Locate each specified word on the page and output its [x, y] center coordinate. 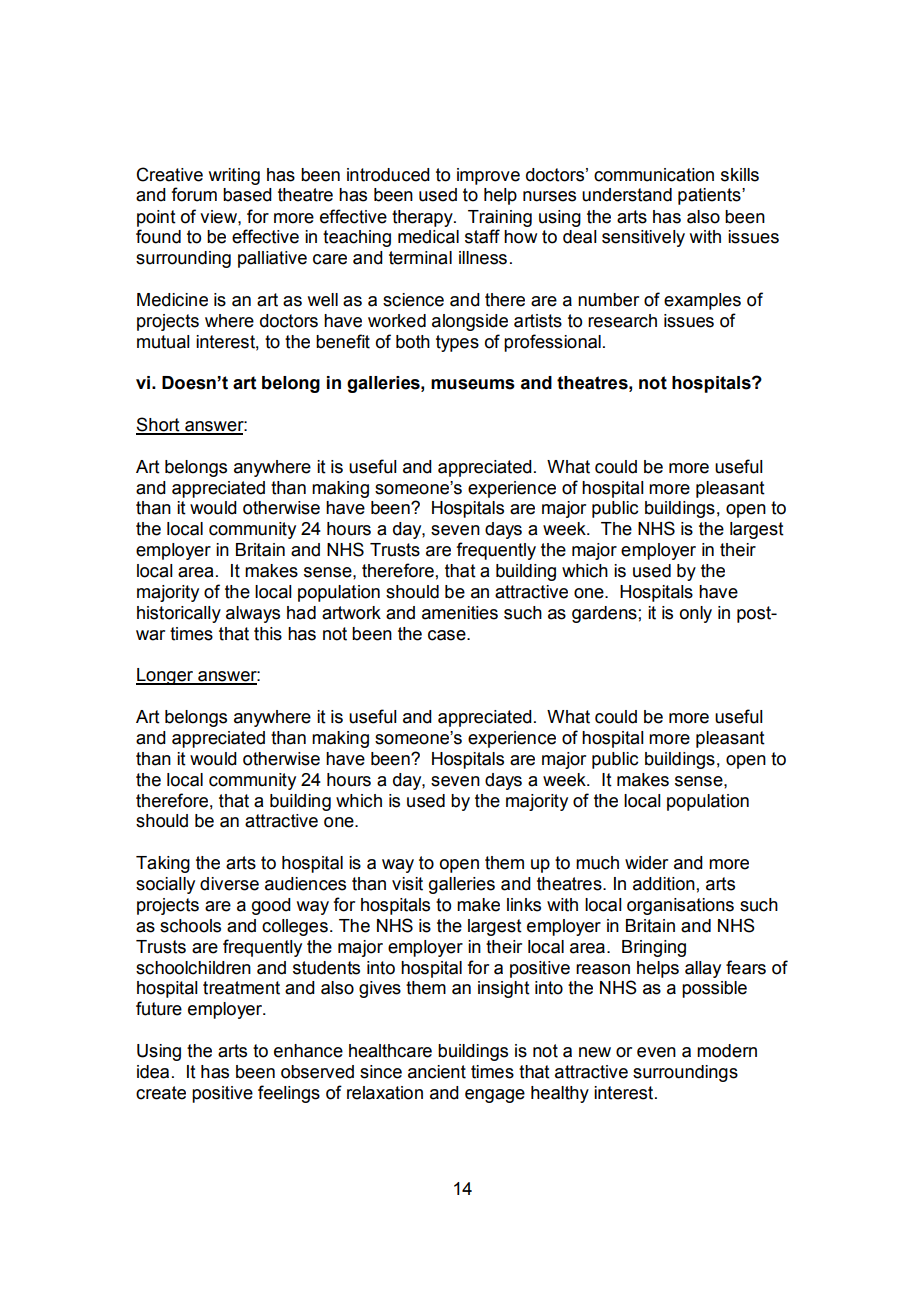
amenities [460, 613]
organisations [680, 906]
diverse [229, 884]
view [219, 217]
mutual [163, 342]
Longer [166, 676]
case [448, 635]
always [253, 614]
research [622, 321]
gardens [604, 614]
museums [473, 384]
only [696, 614]
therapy [423, 218]
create [161, 1093]
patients [710, 196]
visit [407, 884]
